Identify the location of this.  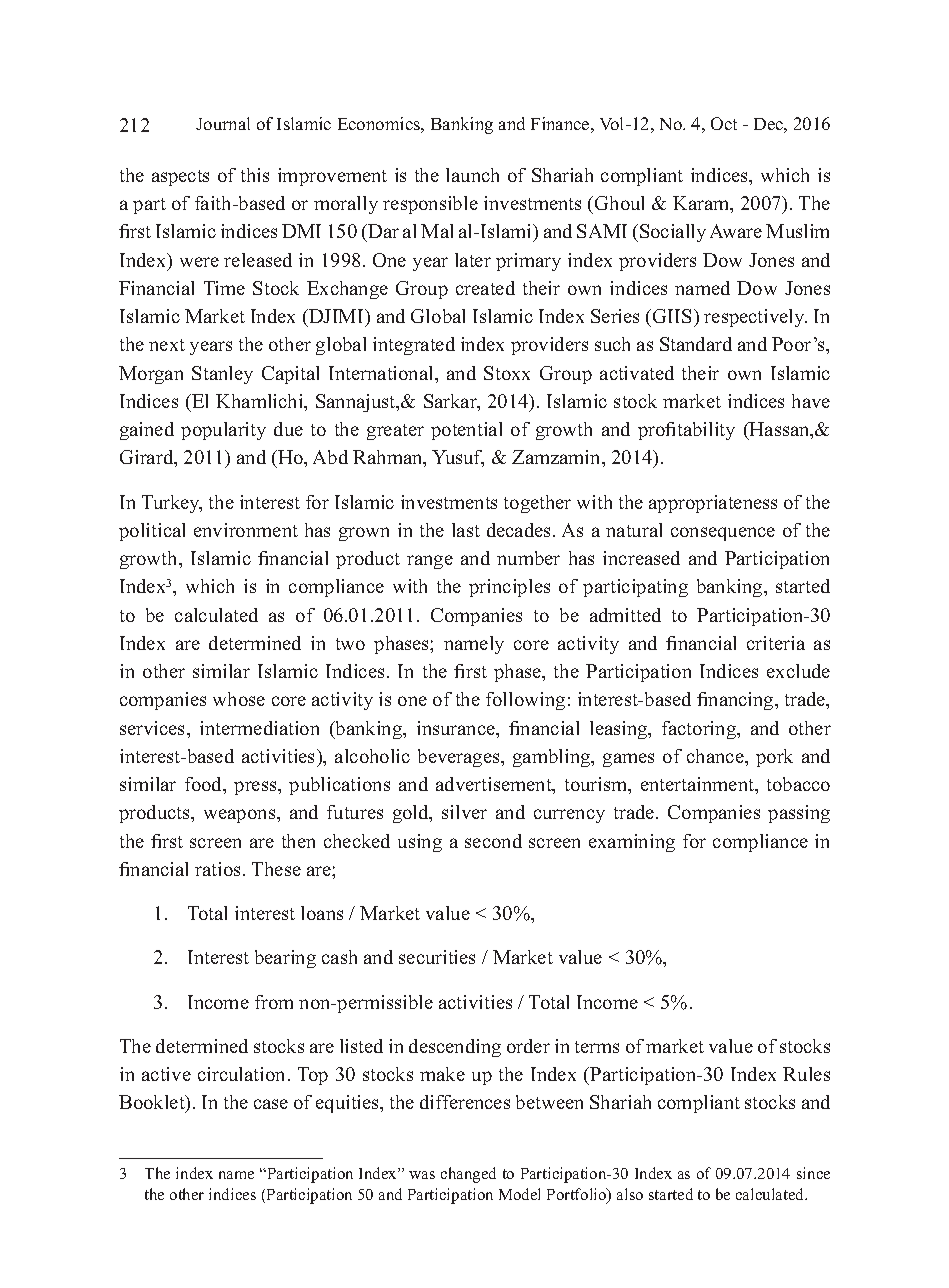
(255, 175).
